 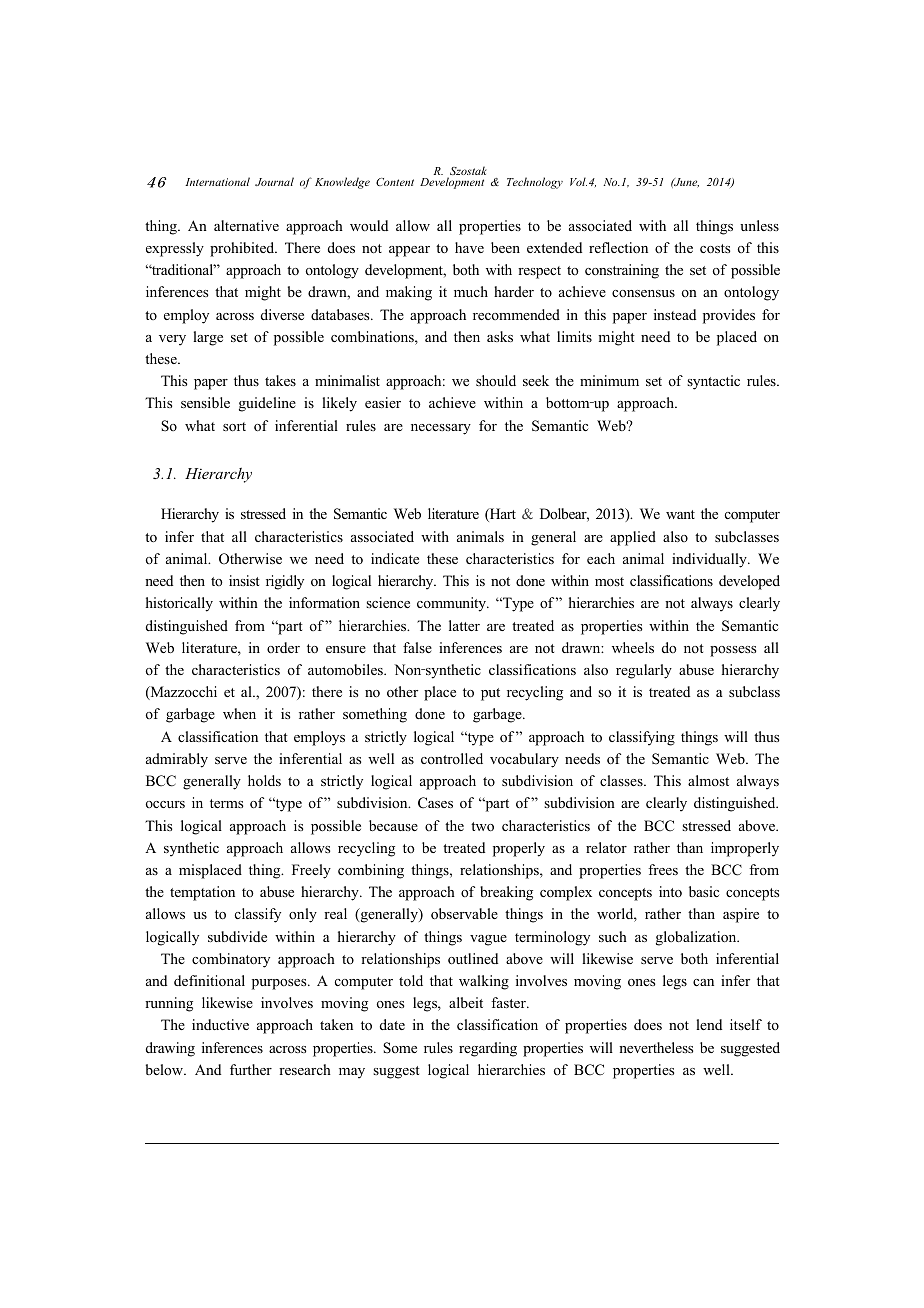 What do you see at coordinates (715, 249) in the page?
I see `costs` at bounding box center [715, 249].
